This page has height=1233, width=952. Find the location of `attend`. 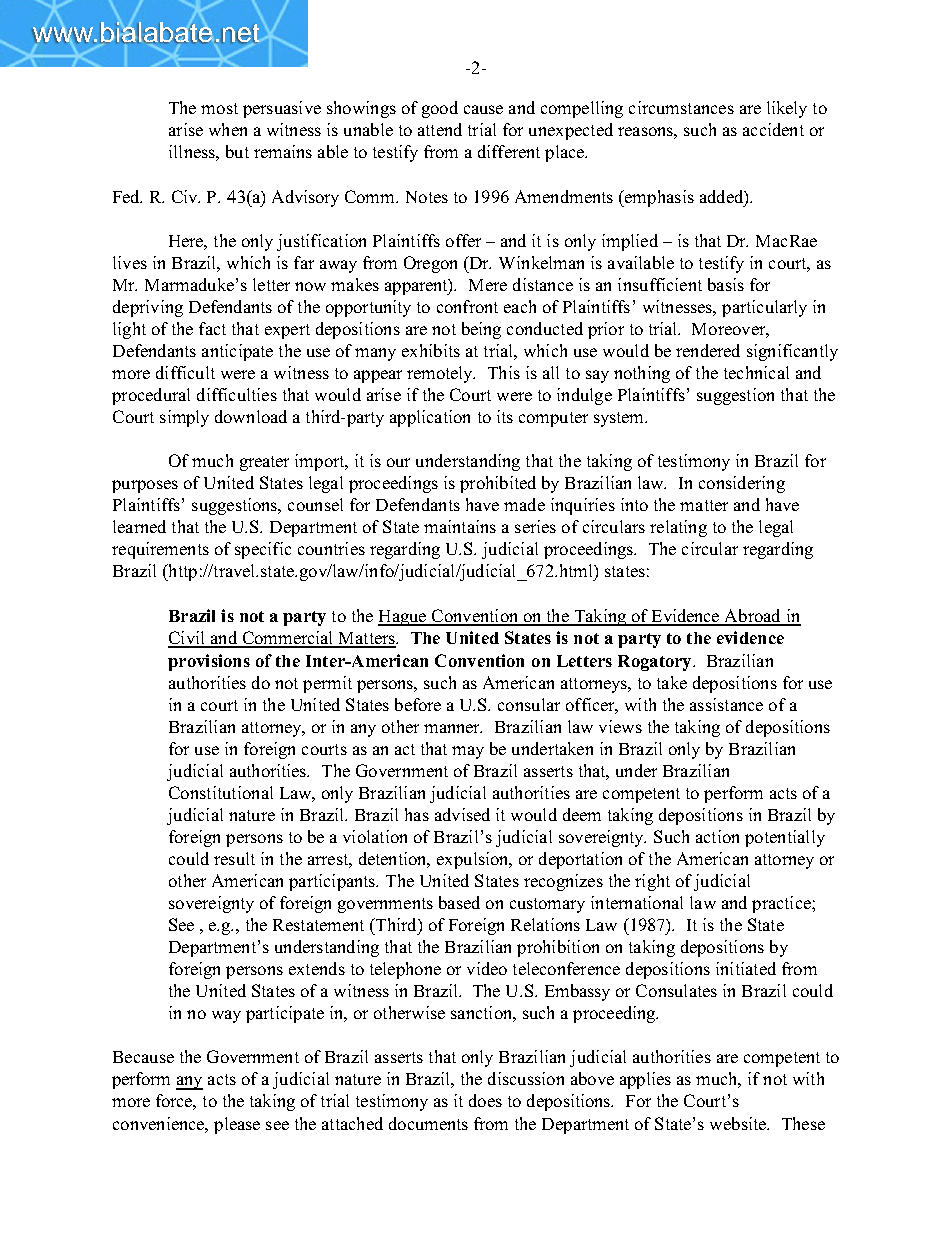

attend is located at coordinates (440, 129).
